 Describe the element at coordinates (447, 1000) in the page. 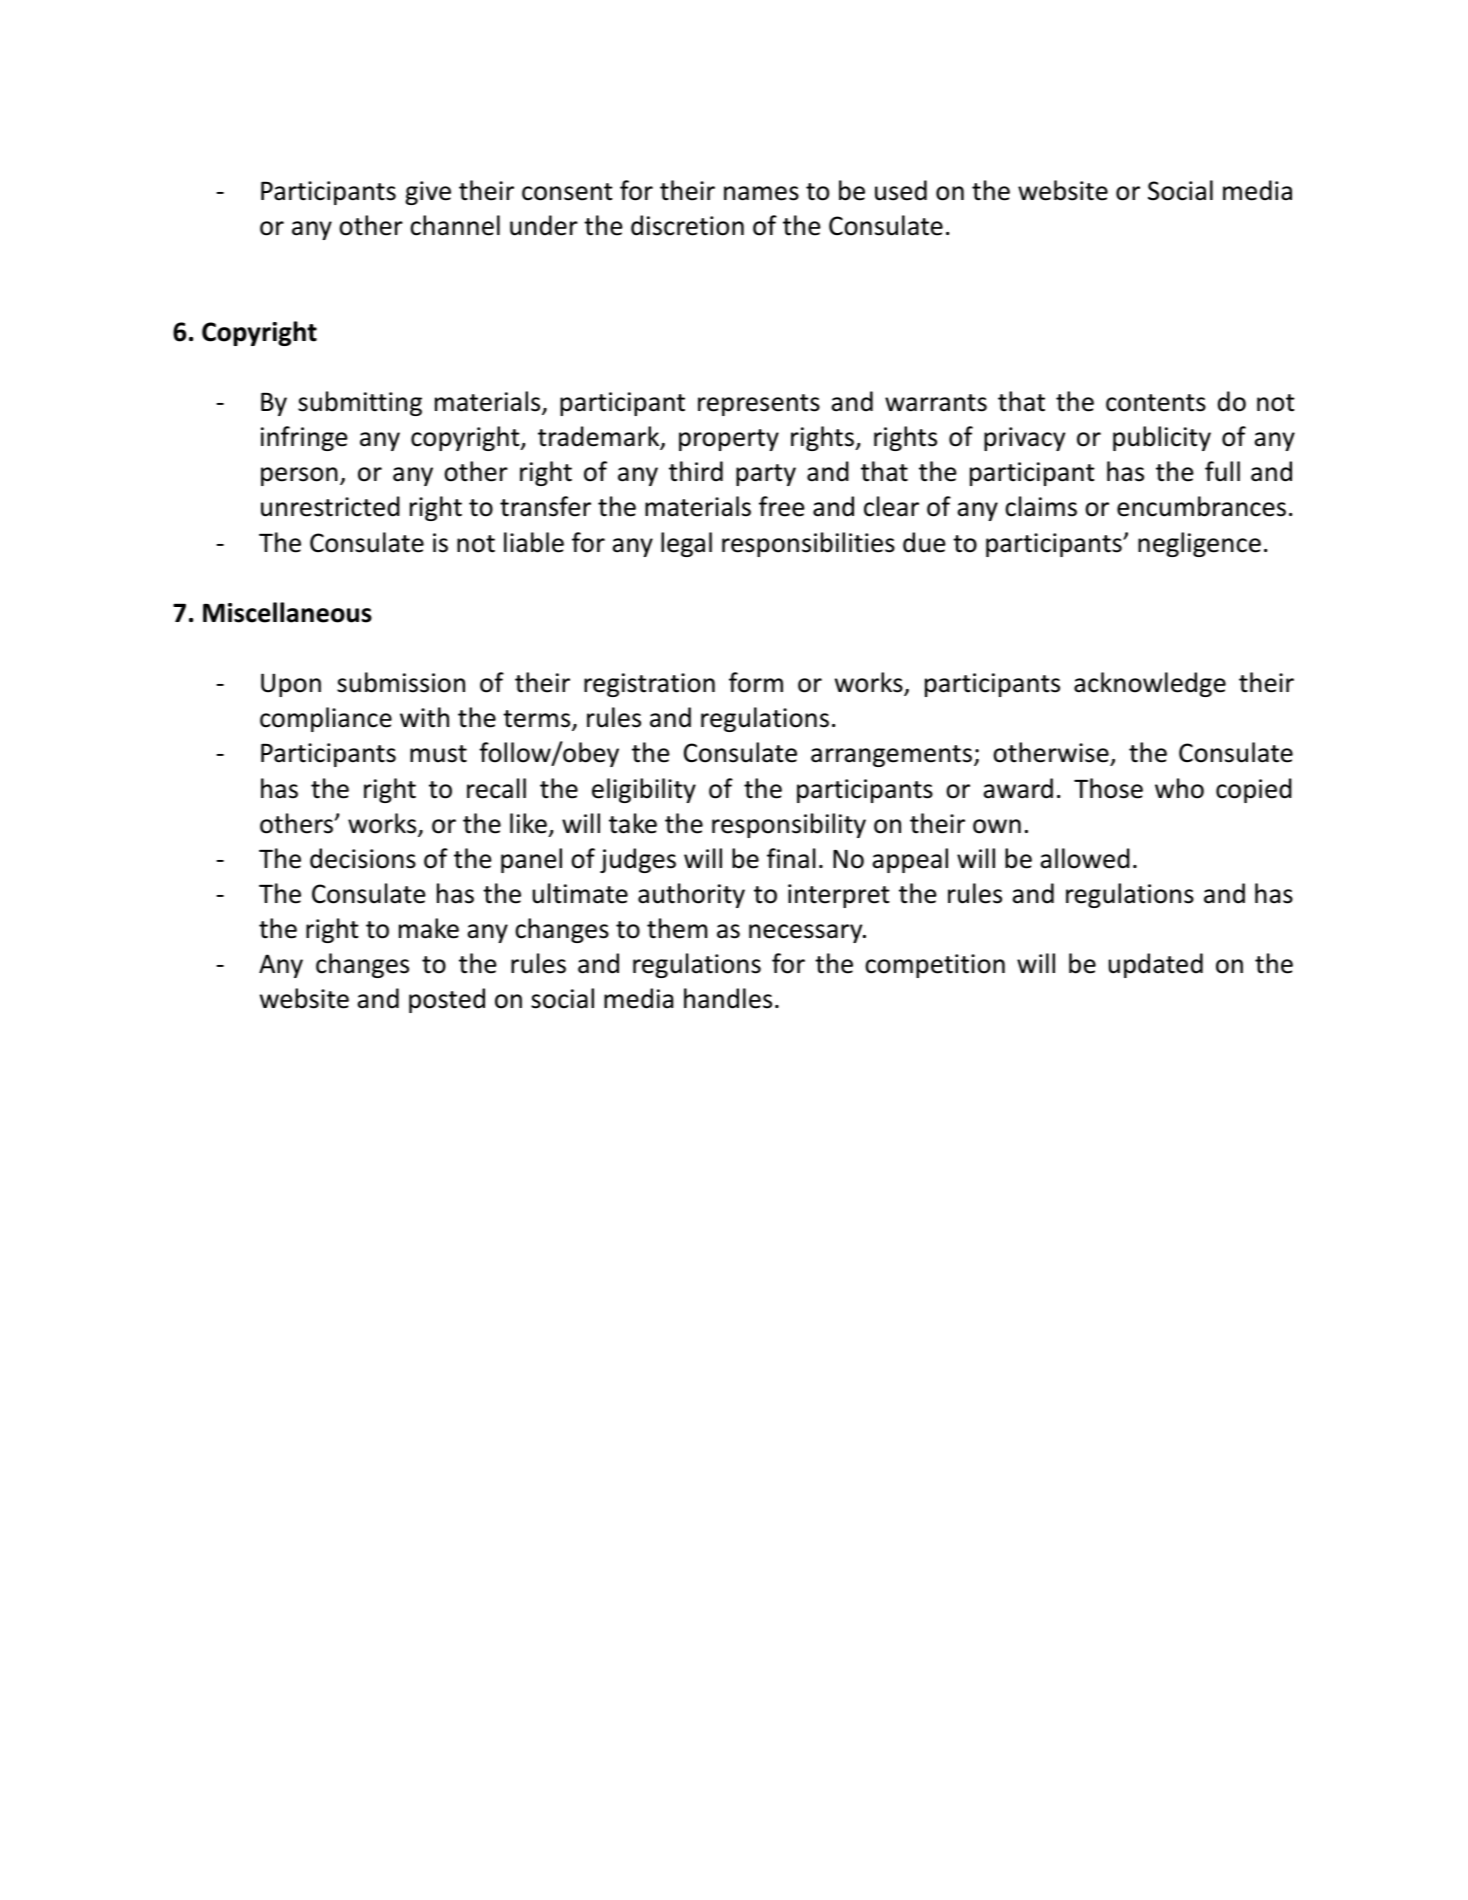

I see `posted` at that location.
